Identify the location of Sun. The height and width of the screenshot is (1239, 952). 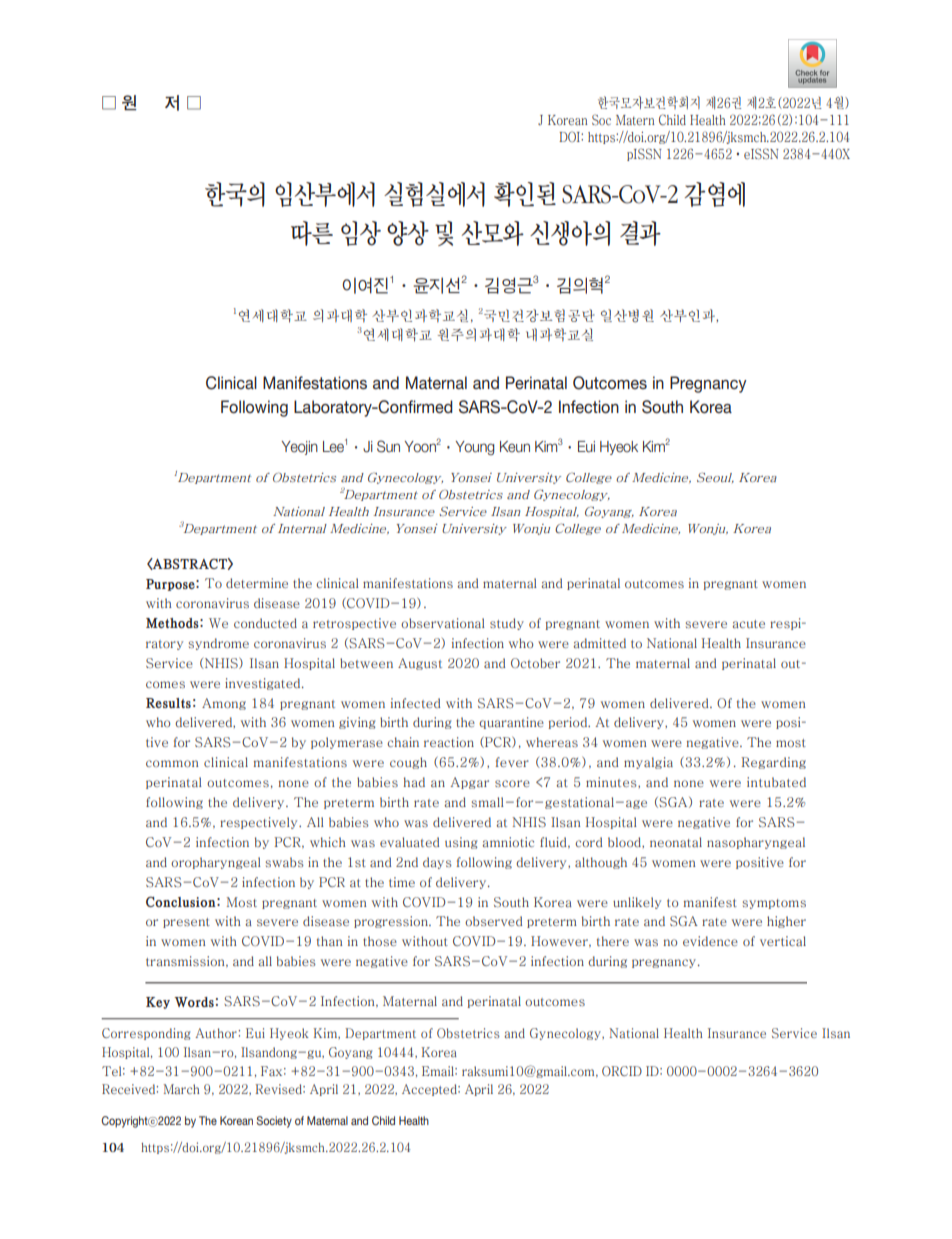
(388, 446).
